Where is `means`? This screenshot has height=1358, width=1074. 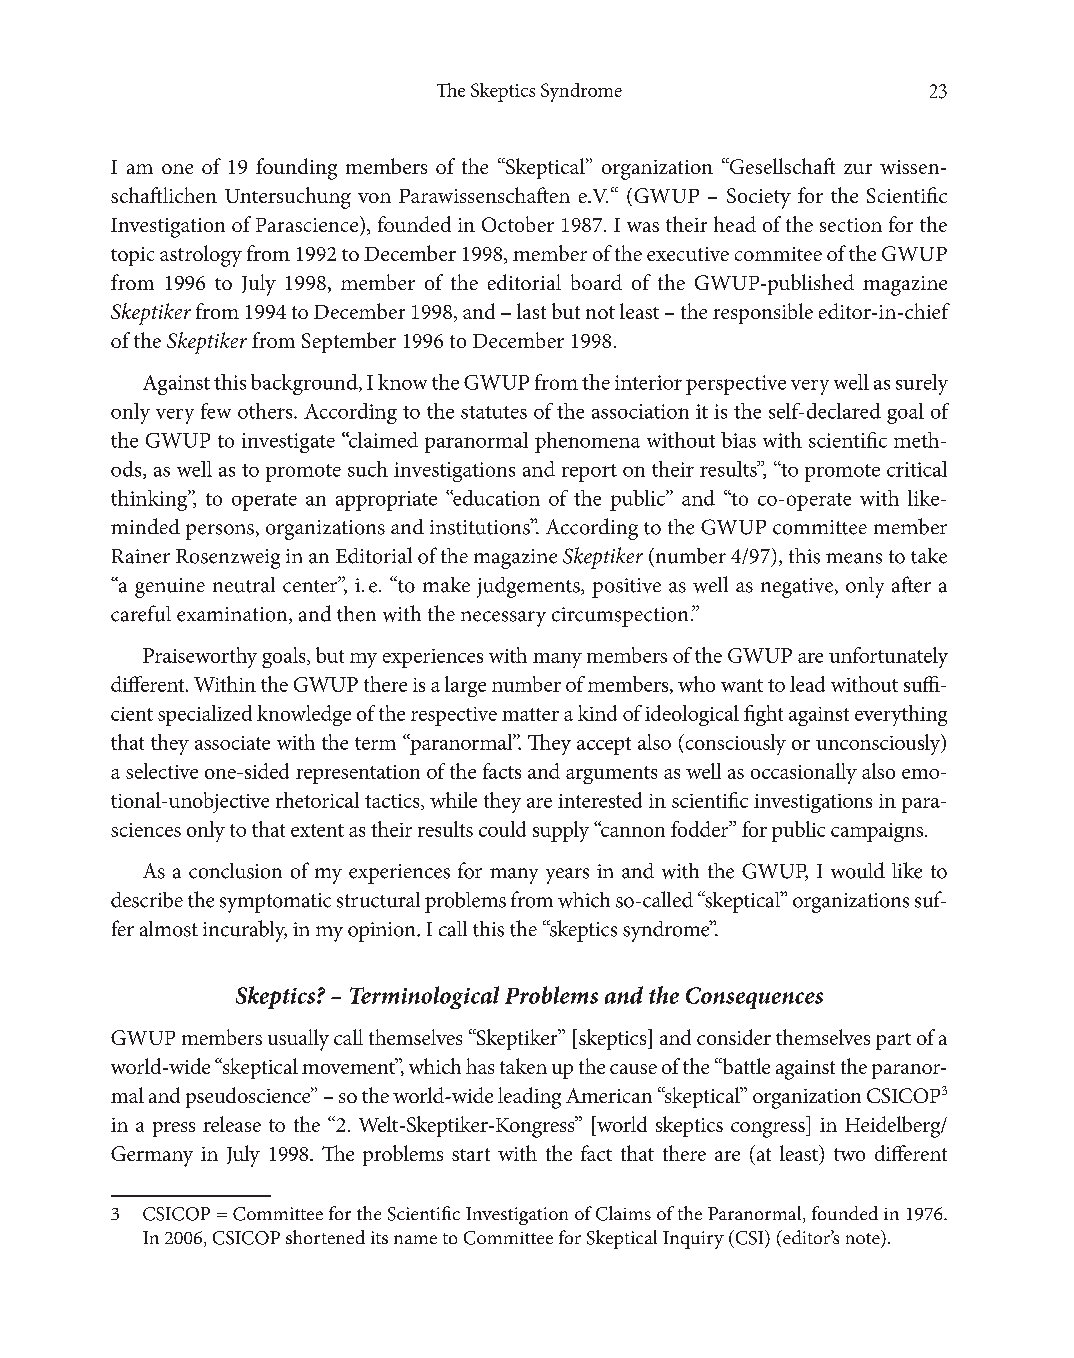 means is located at coordinates (854, 558).
